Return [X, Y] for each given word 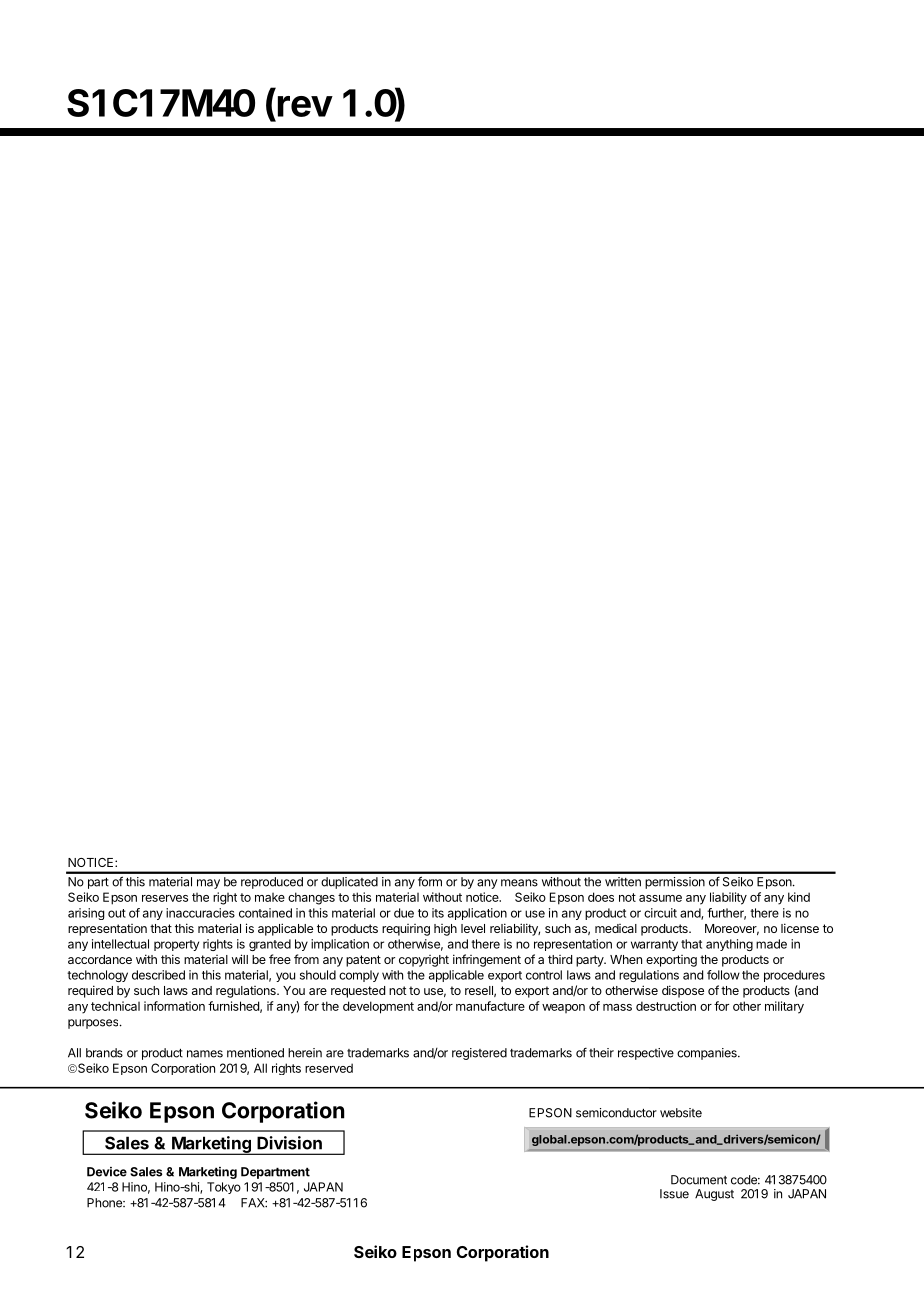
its [438, 913]
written [623, 882]
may [208, 884]
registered [479, 1054]
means [519, 883]
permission [675, 883]
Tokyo [224, 1188]
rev [305, 106]
